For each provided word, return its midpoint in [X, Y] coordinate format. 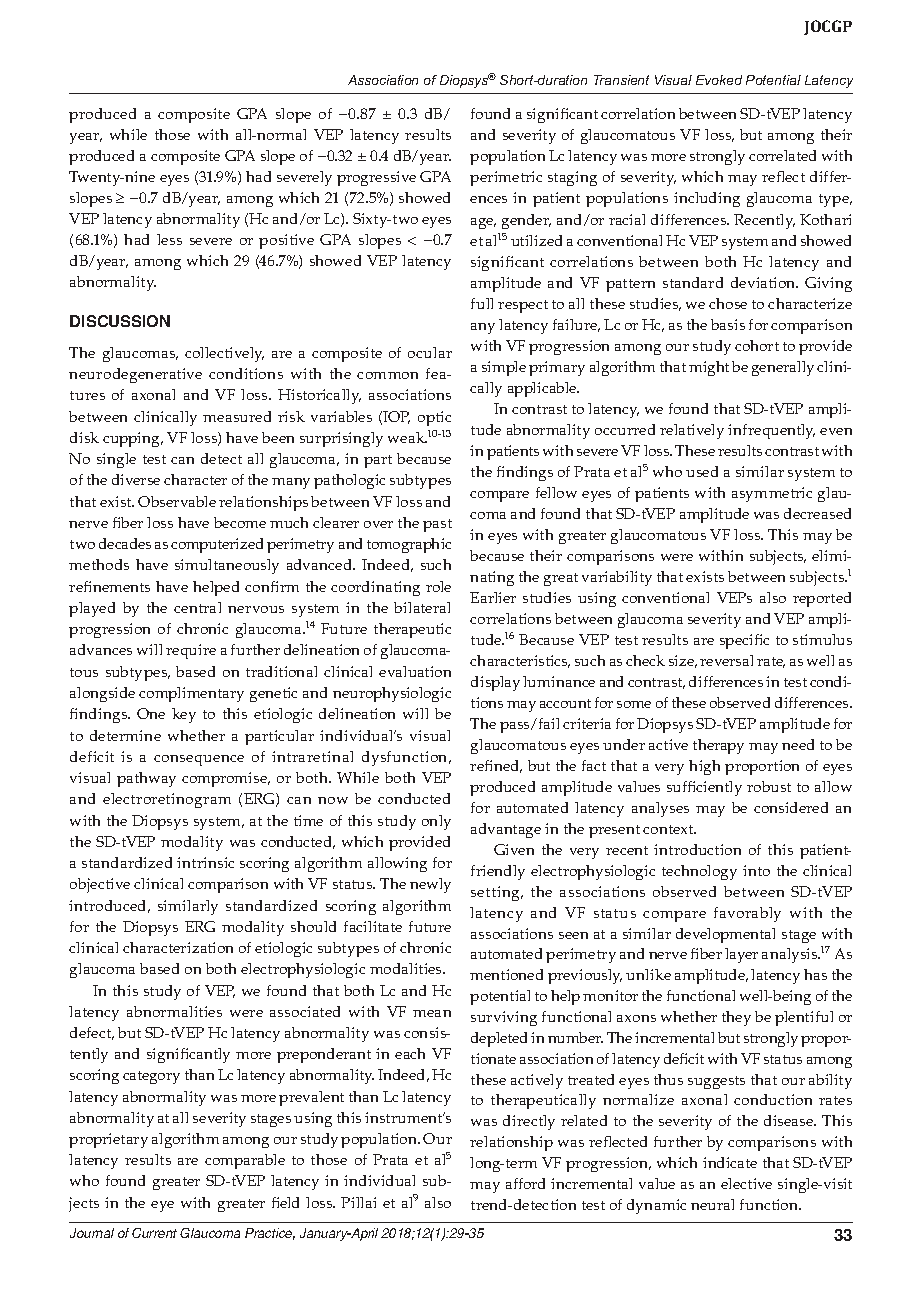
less [169, 239]
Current [154, 1233]
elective [746, 1183]
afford [525, 1183]
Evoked [719, 80]
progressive [376, 178]
